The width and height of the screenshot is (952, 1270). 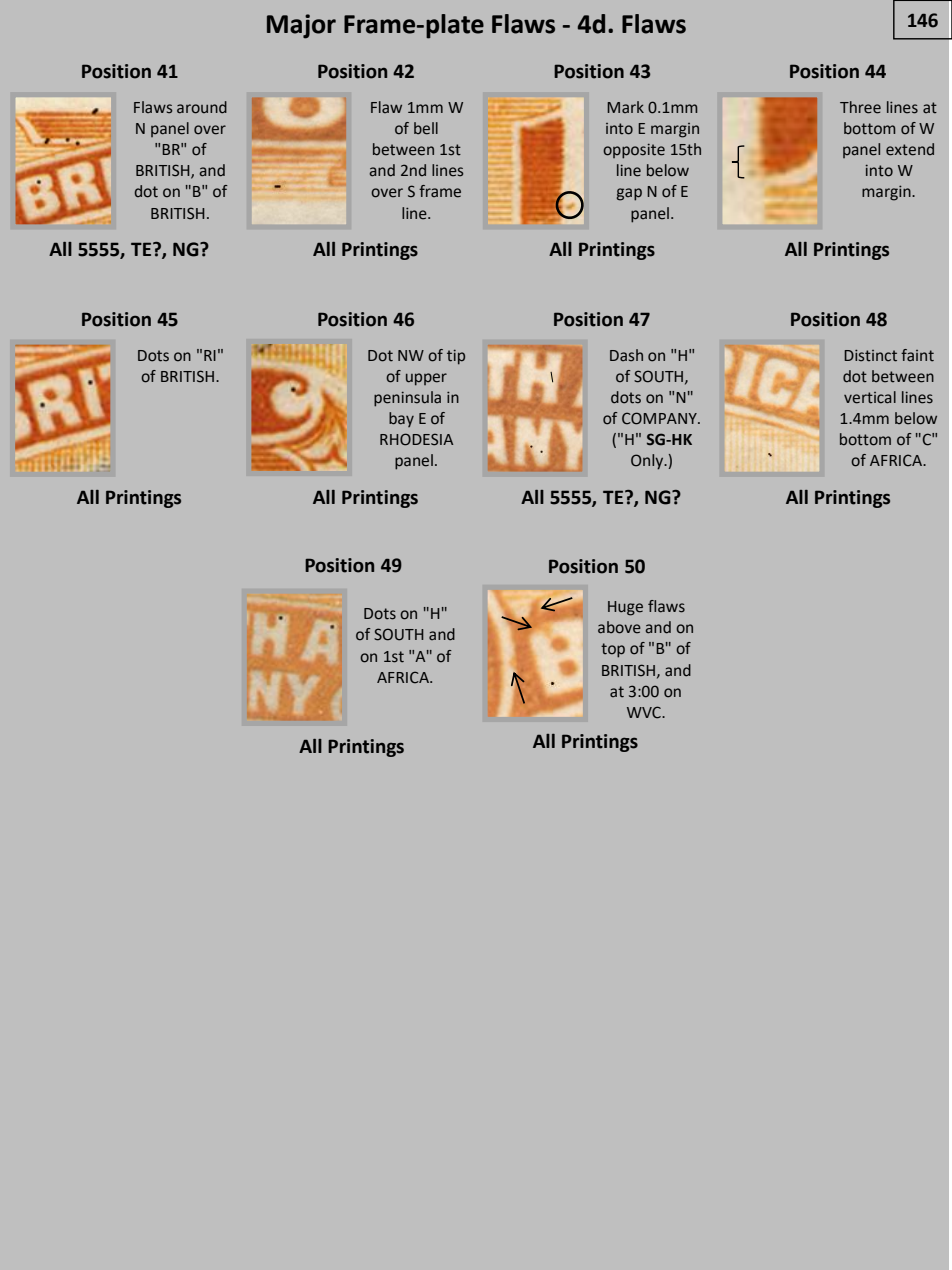 I want to click on bay, so click(x=401, y=419).
